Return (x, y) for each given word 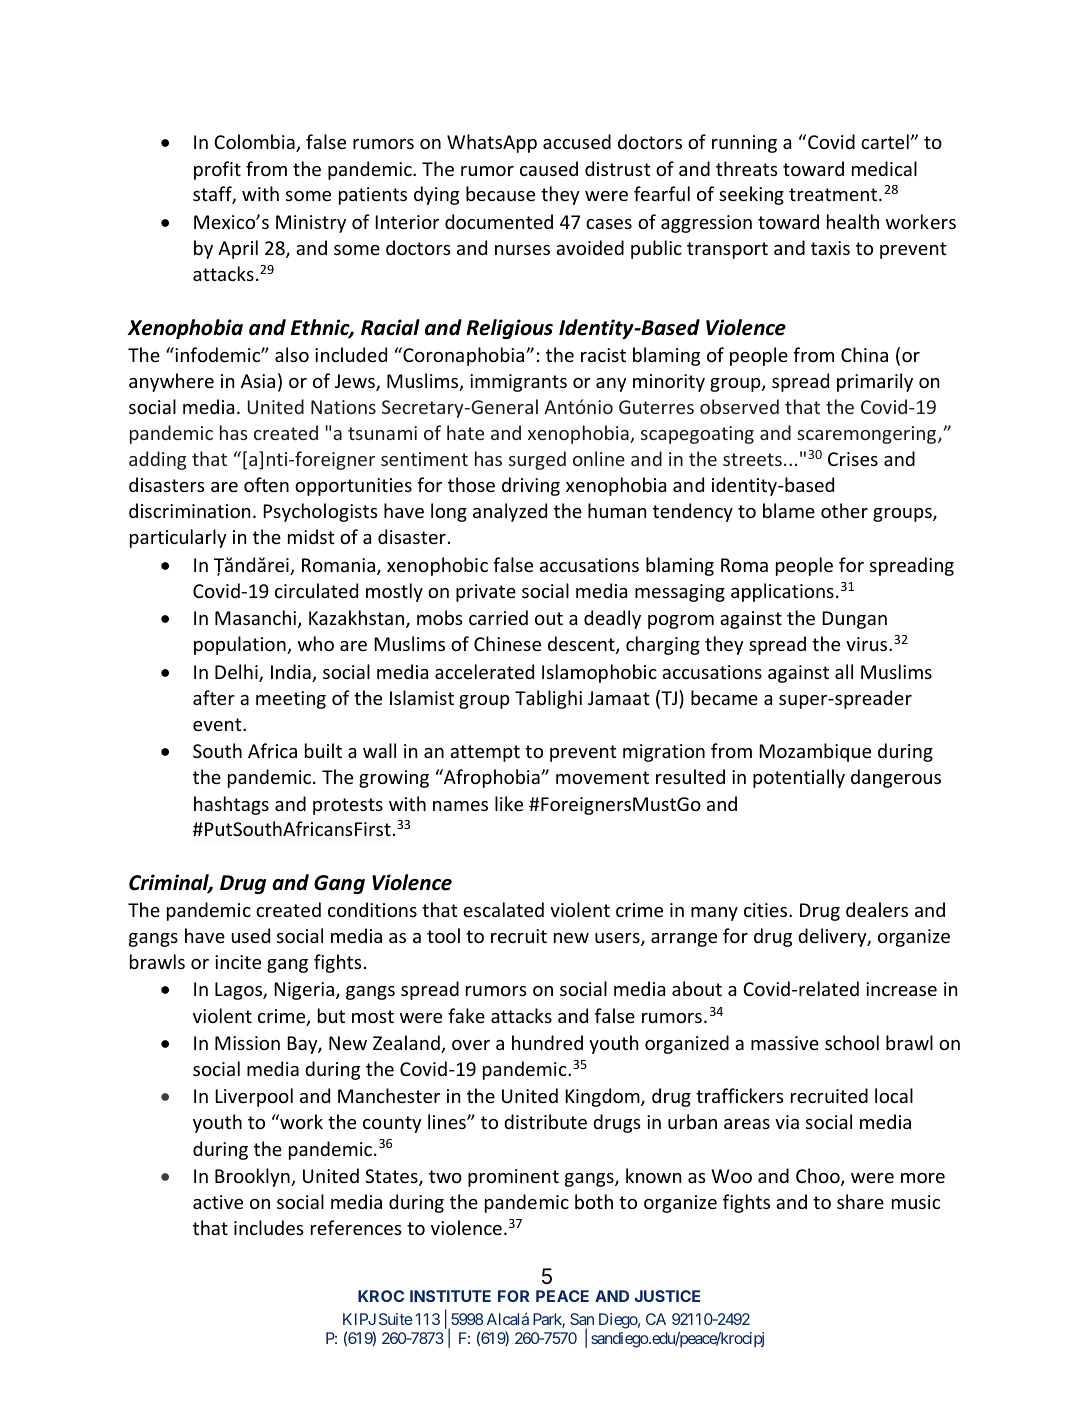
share (860, 1201)
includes (269, 1227)
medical (884, 168)
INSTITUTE (450, 1296)
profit (217, 170)
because (500, 193)
